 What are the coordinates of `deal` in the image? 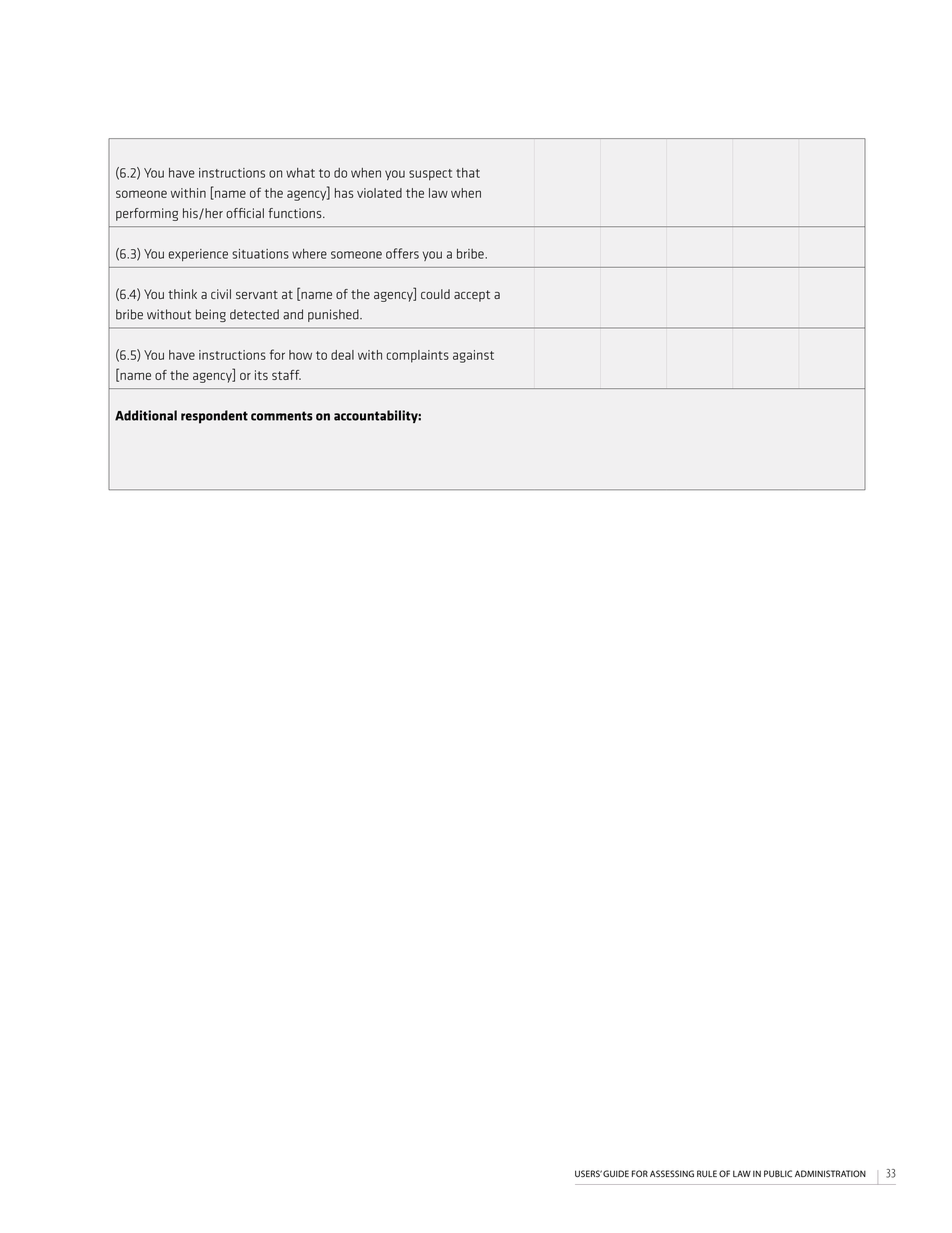 It's located at (342, 355).
